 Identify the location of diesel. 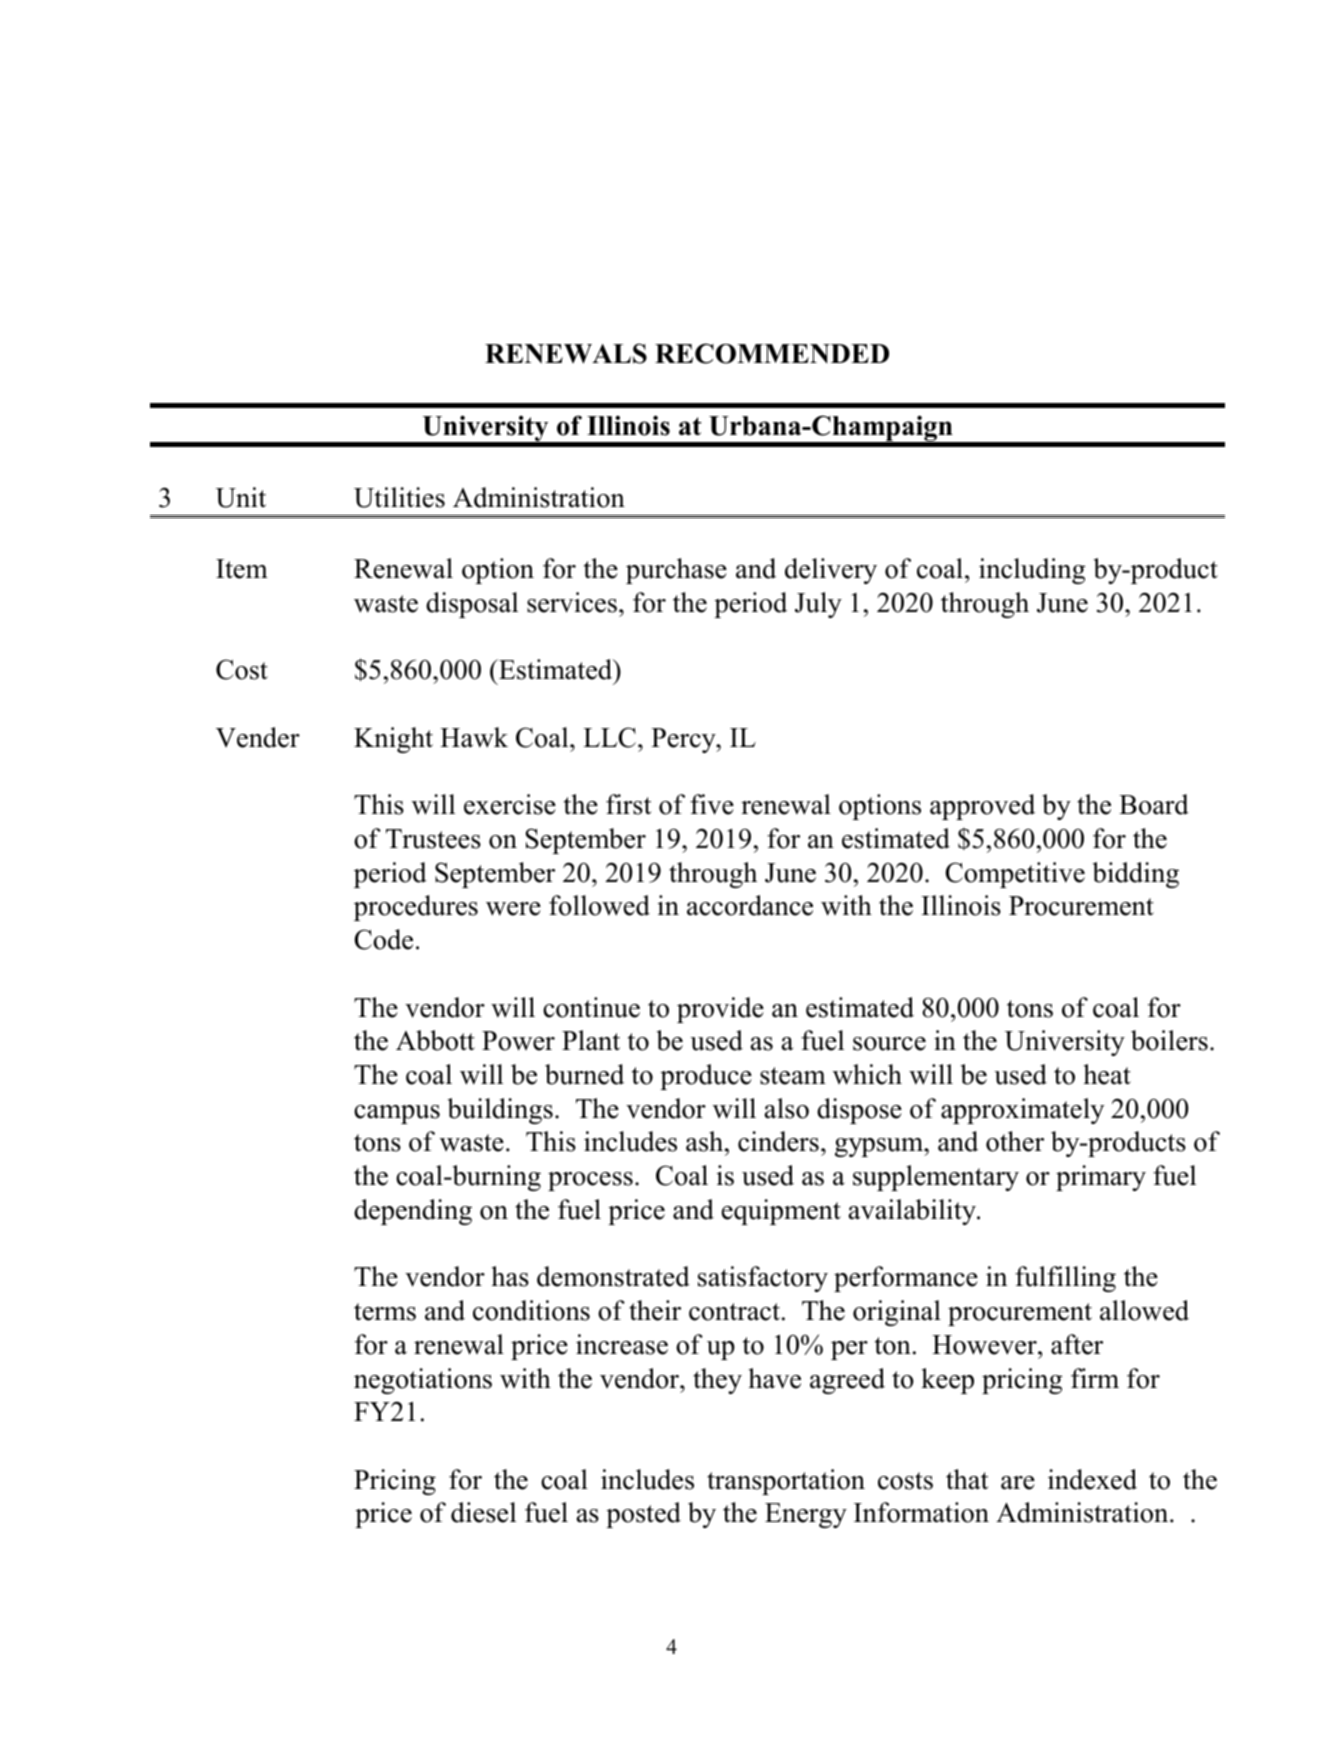
(483, 1512).
